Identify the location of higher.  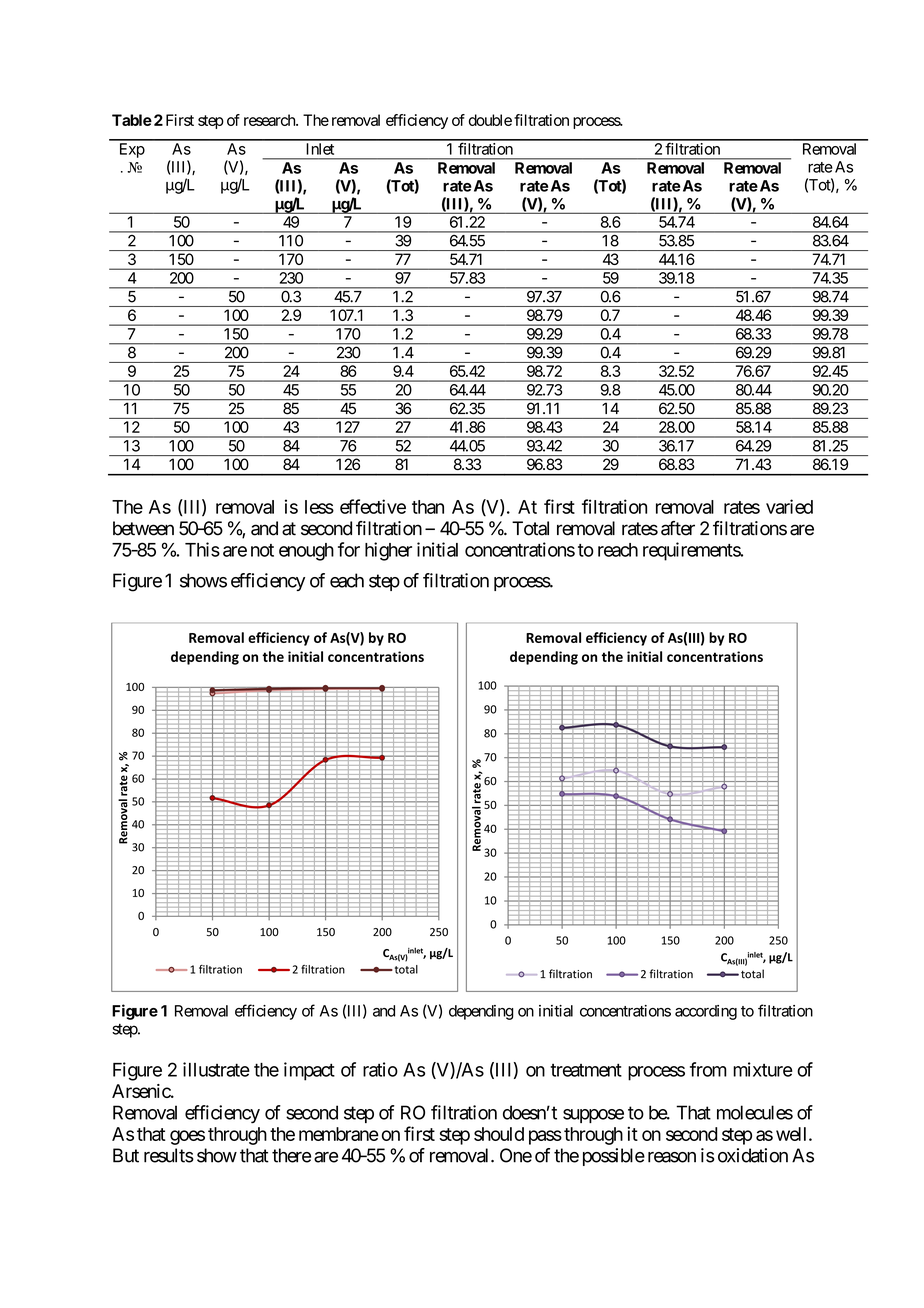
(388, 551).
